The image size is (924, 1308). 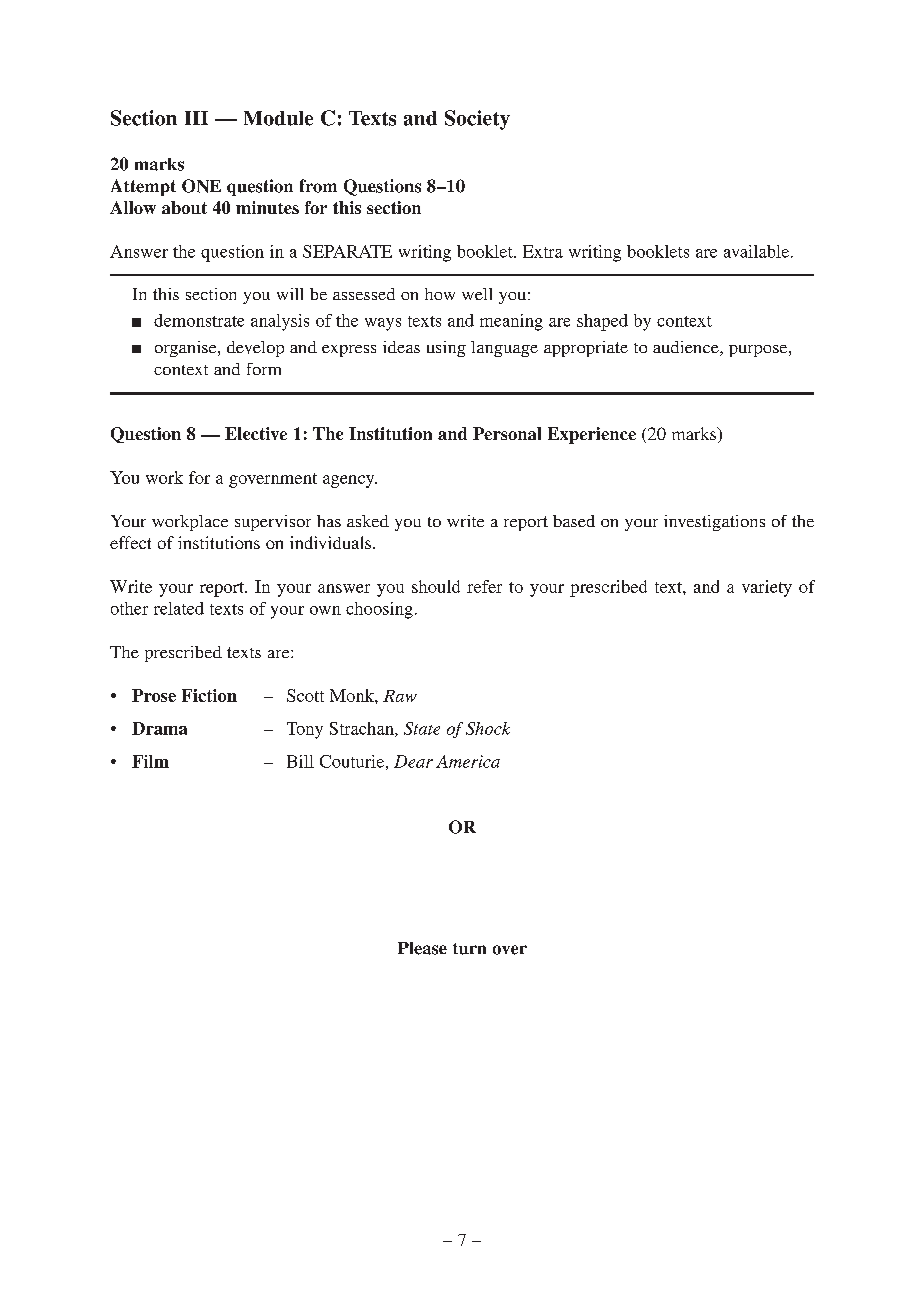 What do you see at coordinates (507, 433) in the document?
I see `Personal` at bounding box center [507, 433].
